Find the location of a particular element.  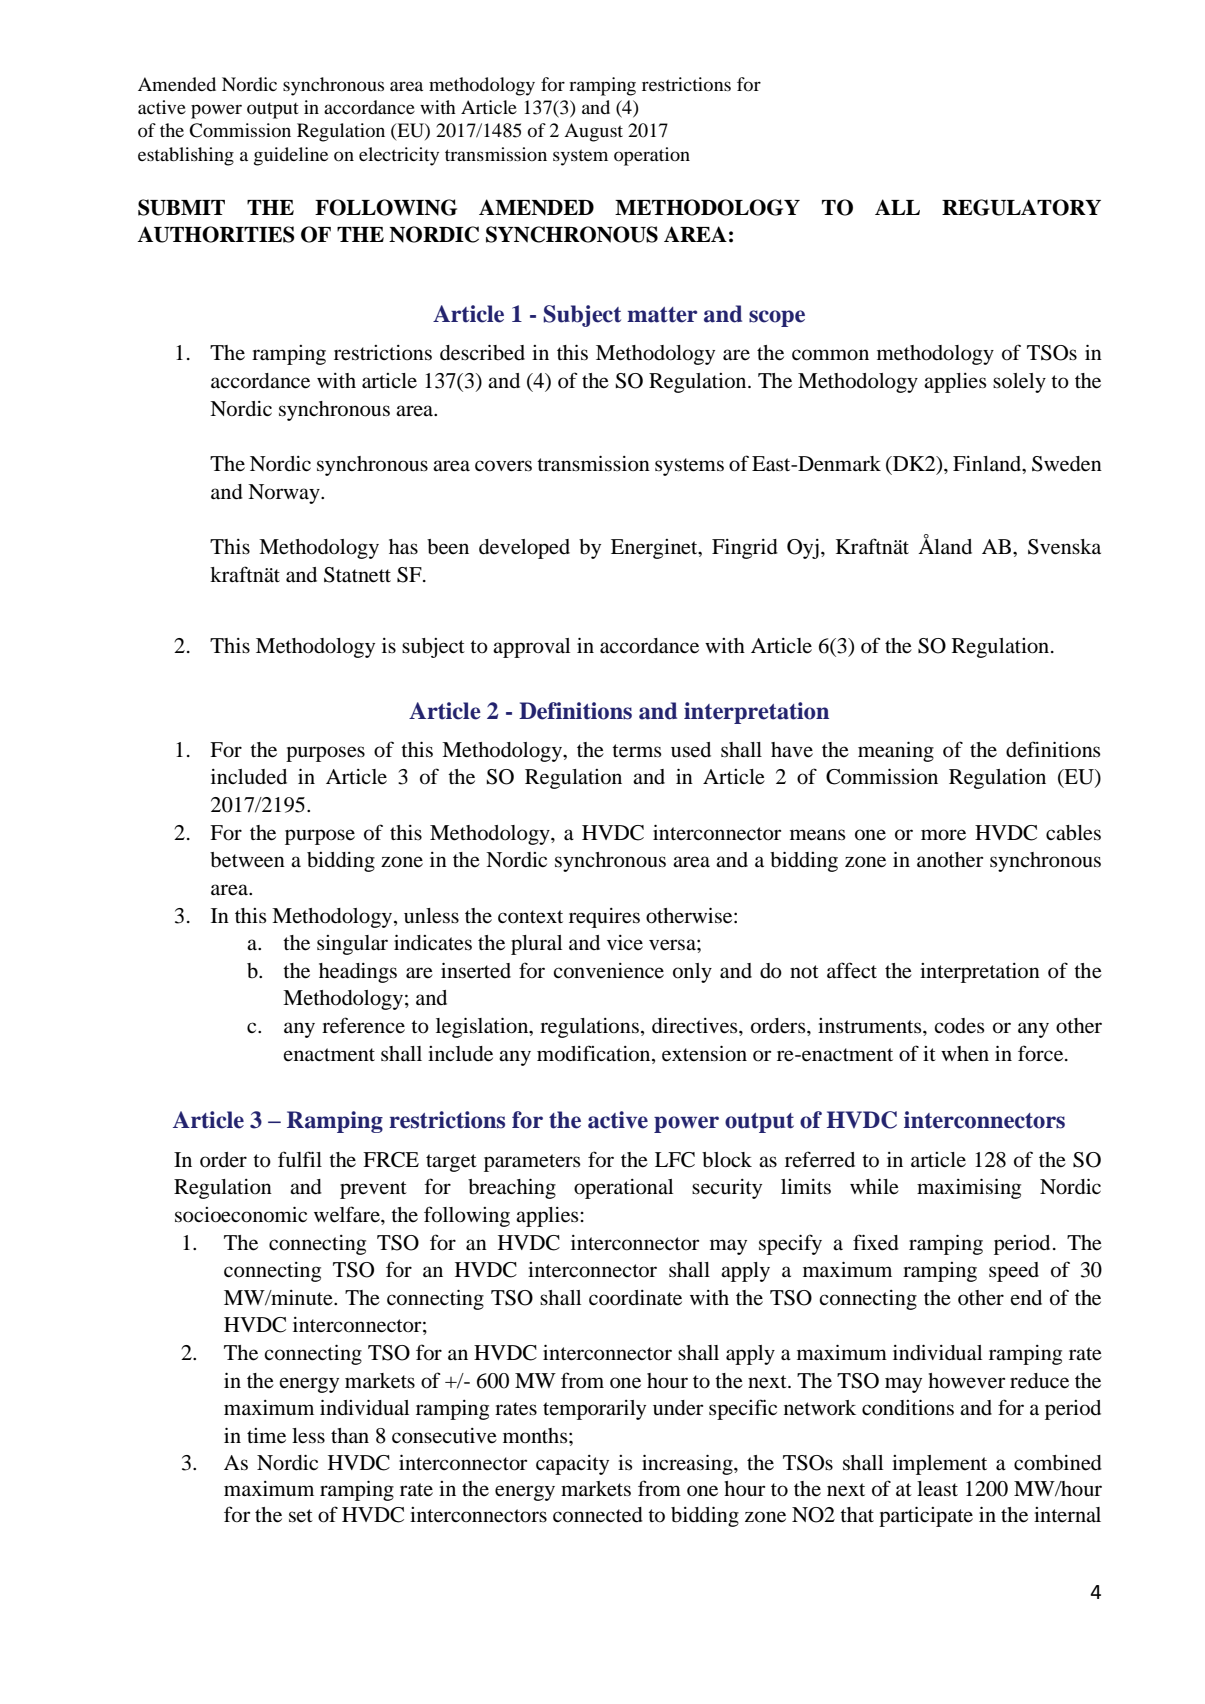

set is located at coordinates (301, 1516).
